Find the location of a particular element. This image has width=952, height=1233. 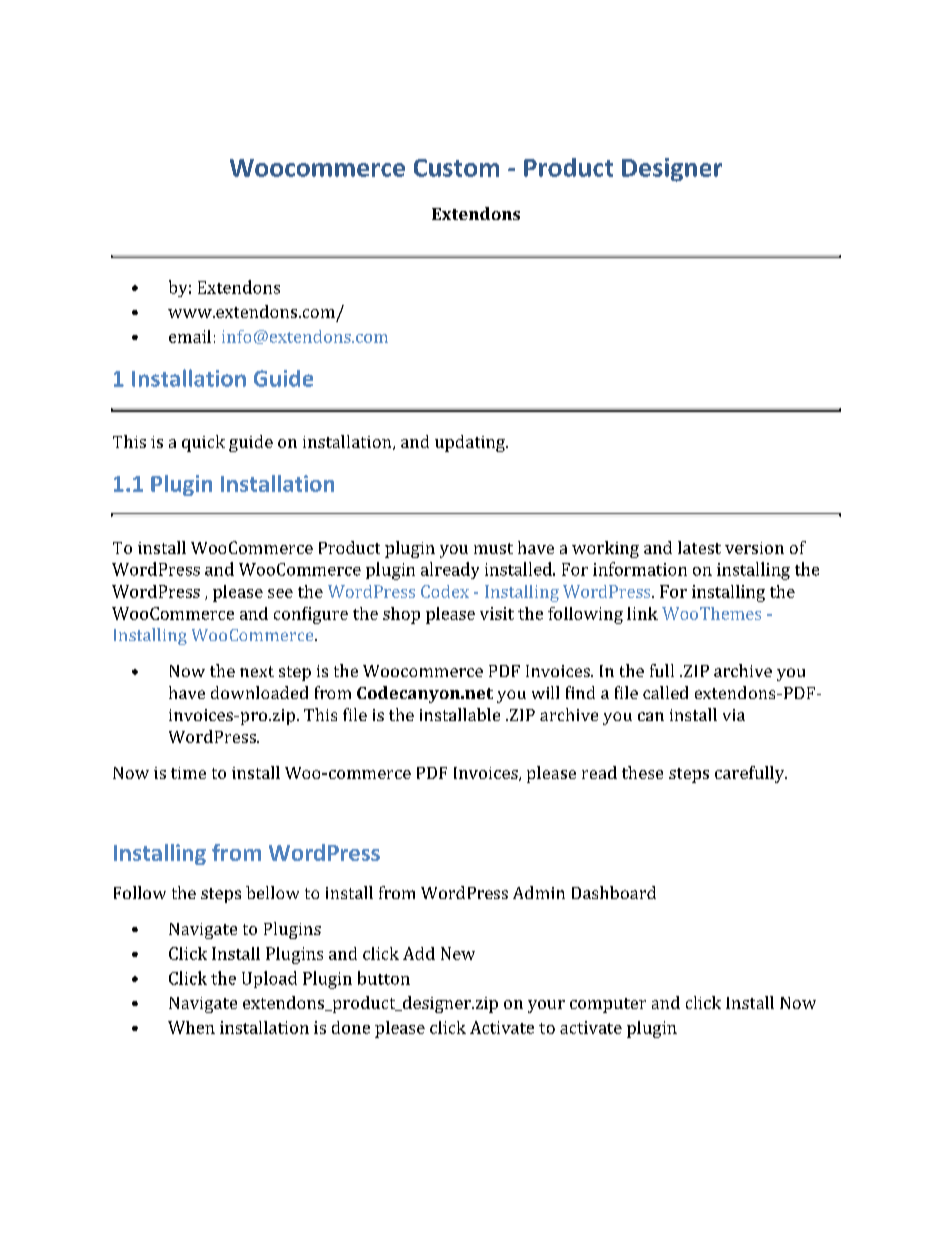

see is located at coordinates (280, 593).
